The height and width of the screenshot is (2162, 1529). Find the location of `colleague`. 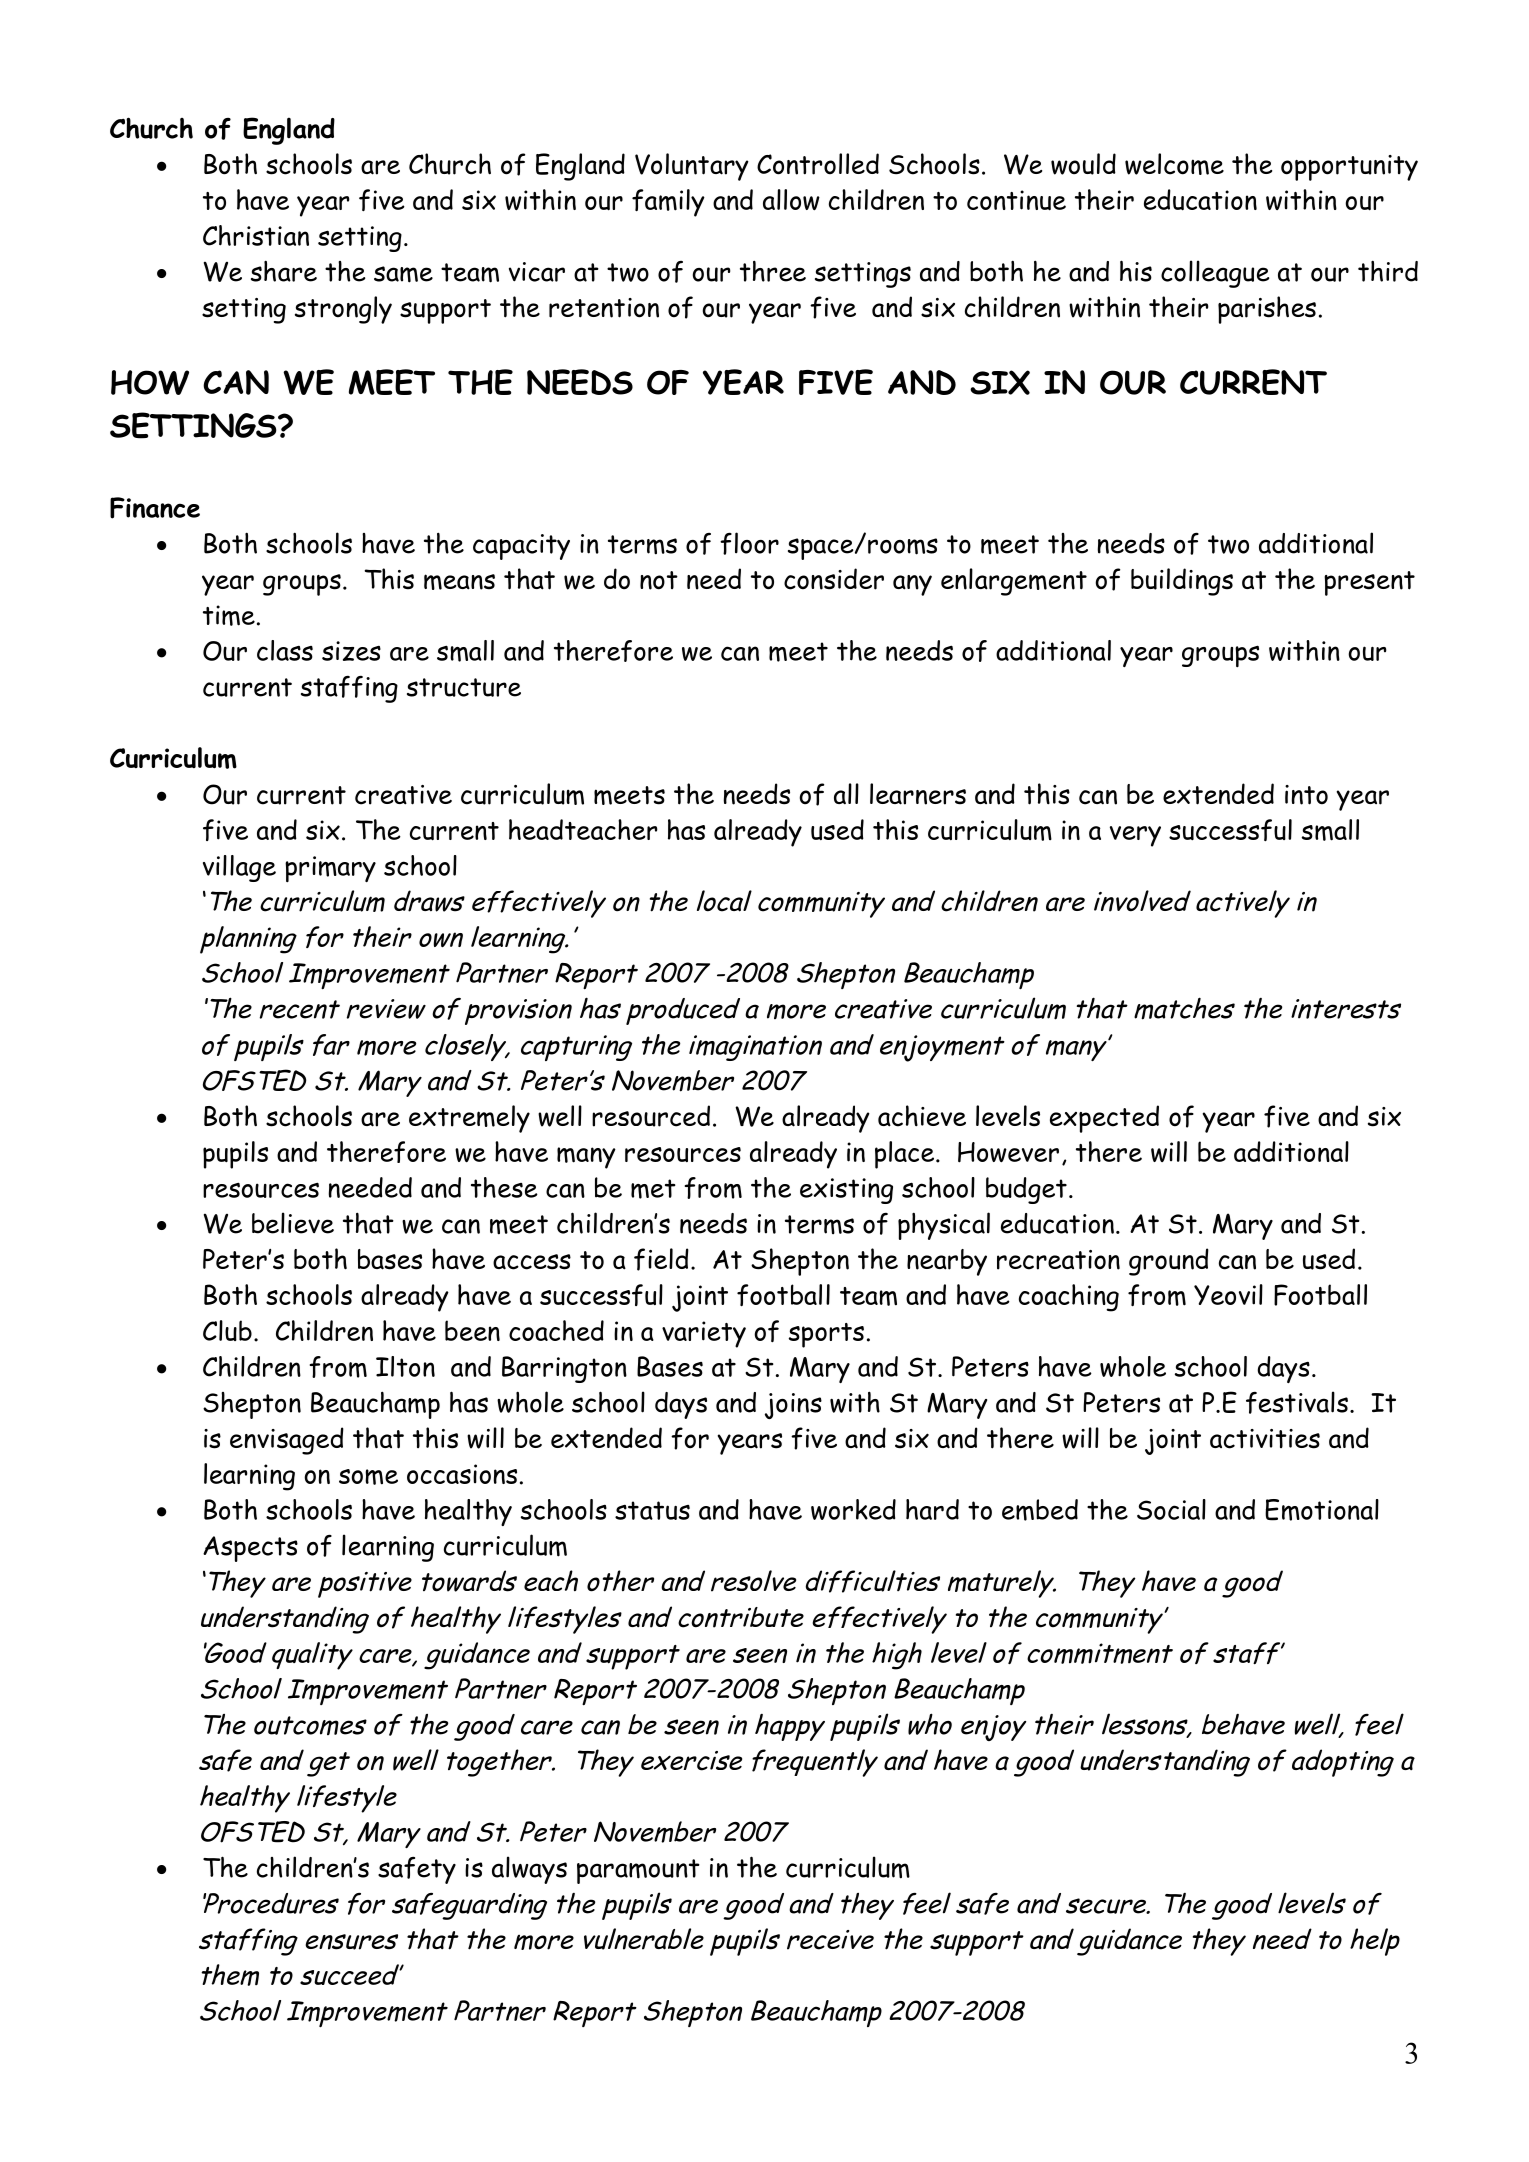

colleague is located at coordinates (1215, 274).
